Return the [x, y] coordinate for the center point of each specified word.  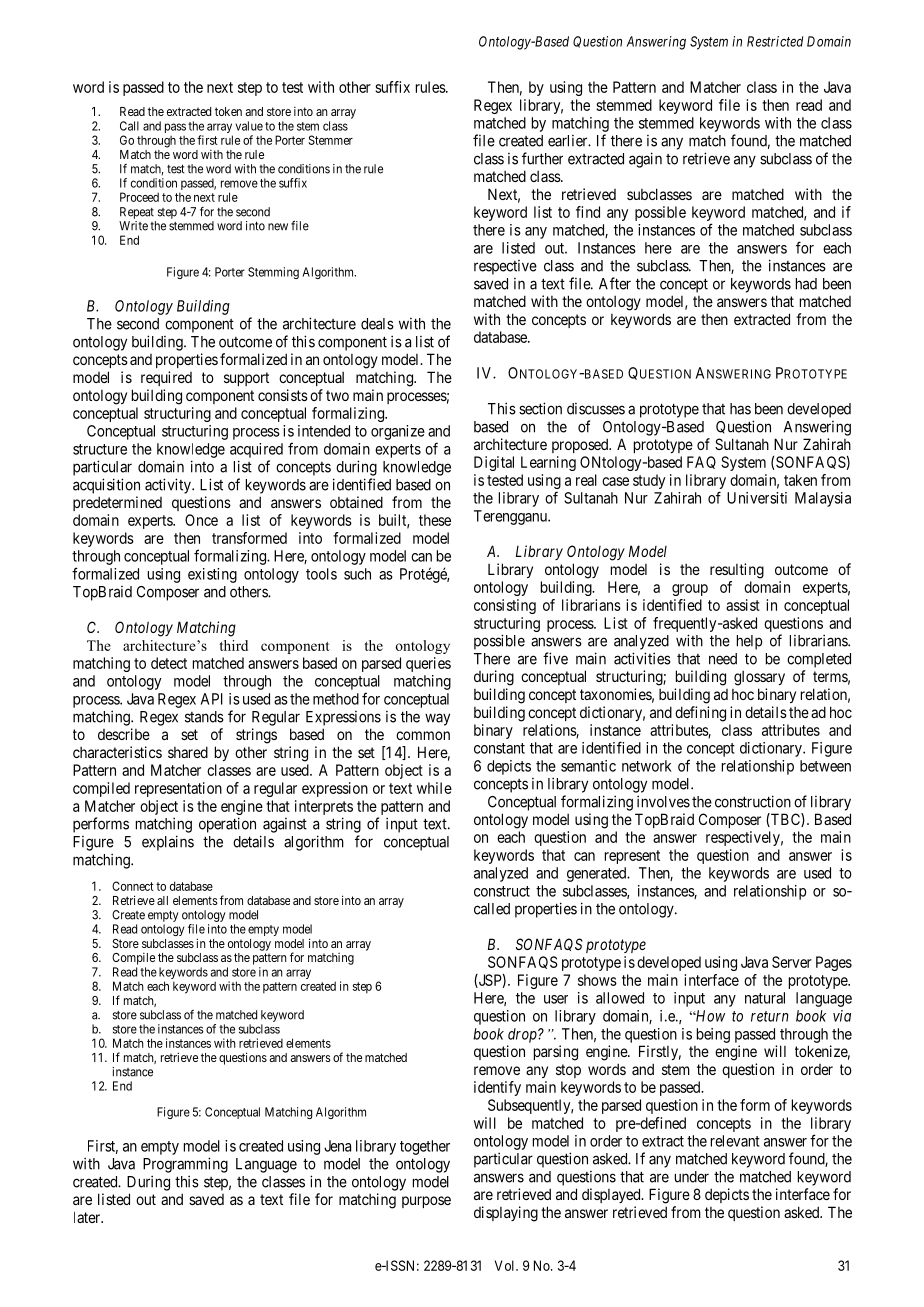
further [542, 158]
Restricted [775, 41]
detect [169, 663]
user [556, 999]
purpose [426, 1202]
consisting [505, 606]
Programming [185, 1165]
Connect [133, 886]
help [749, 642]
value [249, 126]
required [166, 378]
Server [792, 962]
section [540, 408]
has [740, 409]
